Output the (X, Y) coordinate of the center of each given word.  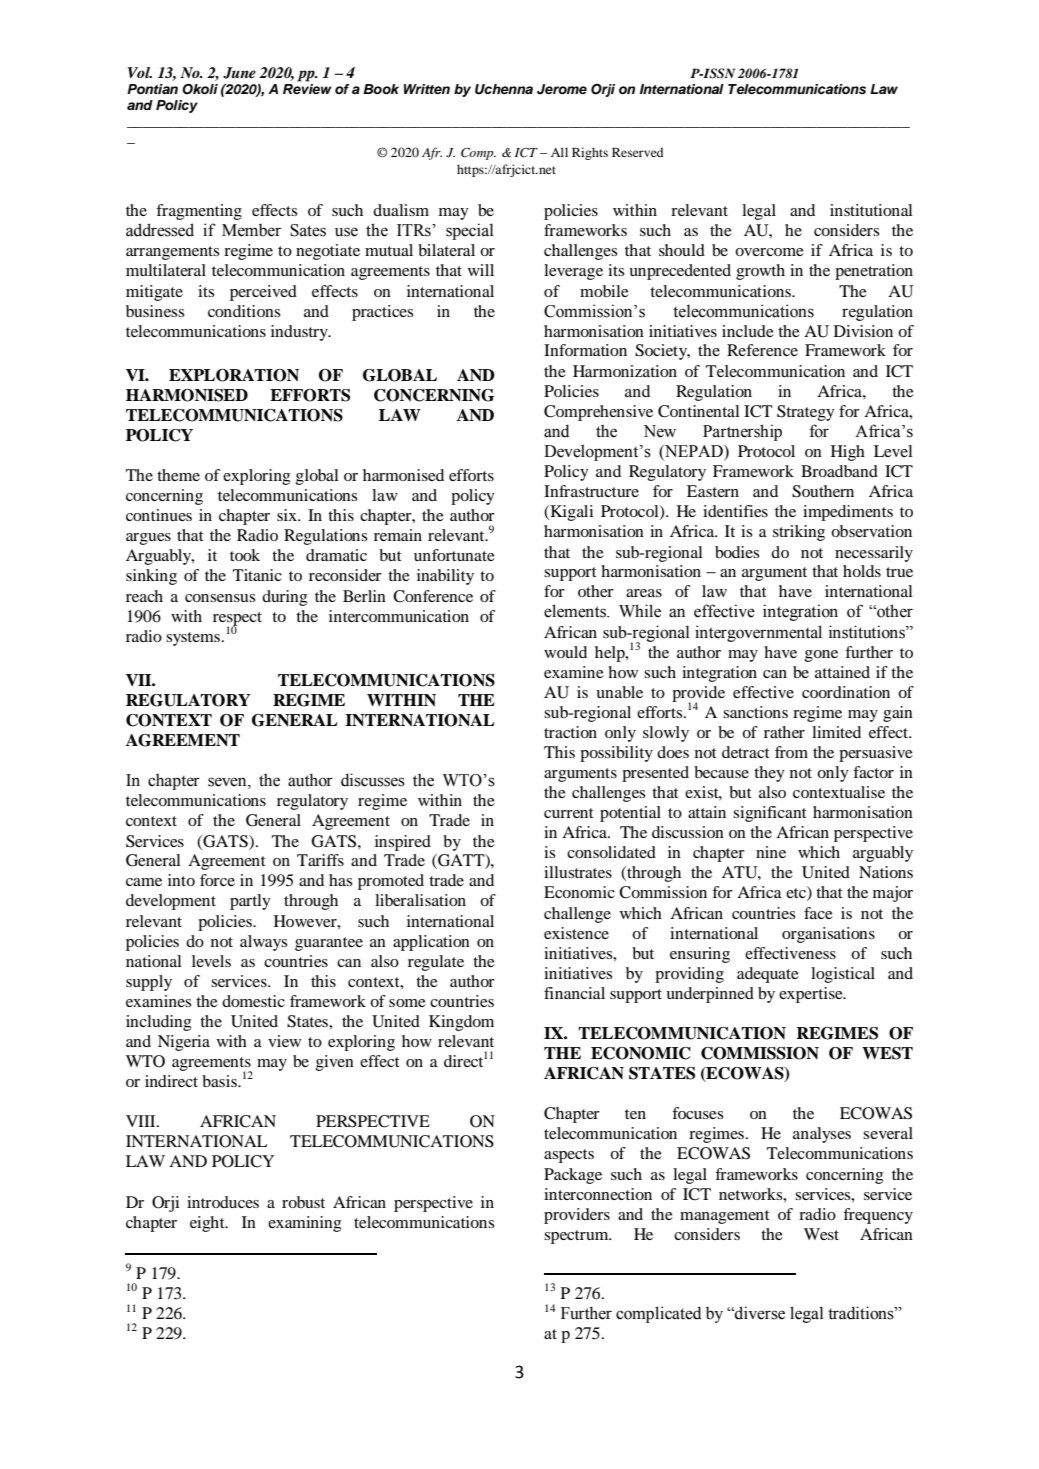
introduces (223, 1202)
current (568, 813)
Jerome (562, 89)
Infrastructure (591, 491)
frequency (878, 1216)
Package (573, 1176)
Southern (823, 491)
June (239, 73)
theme (178, 475)
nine (771, 852)
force (217, 880)
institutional (871, 210)
